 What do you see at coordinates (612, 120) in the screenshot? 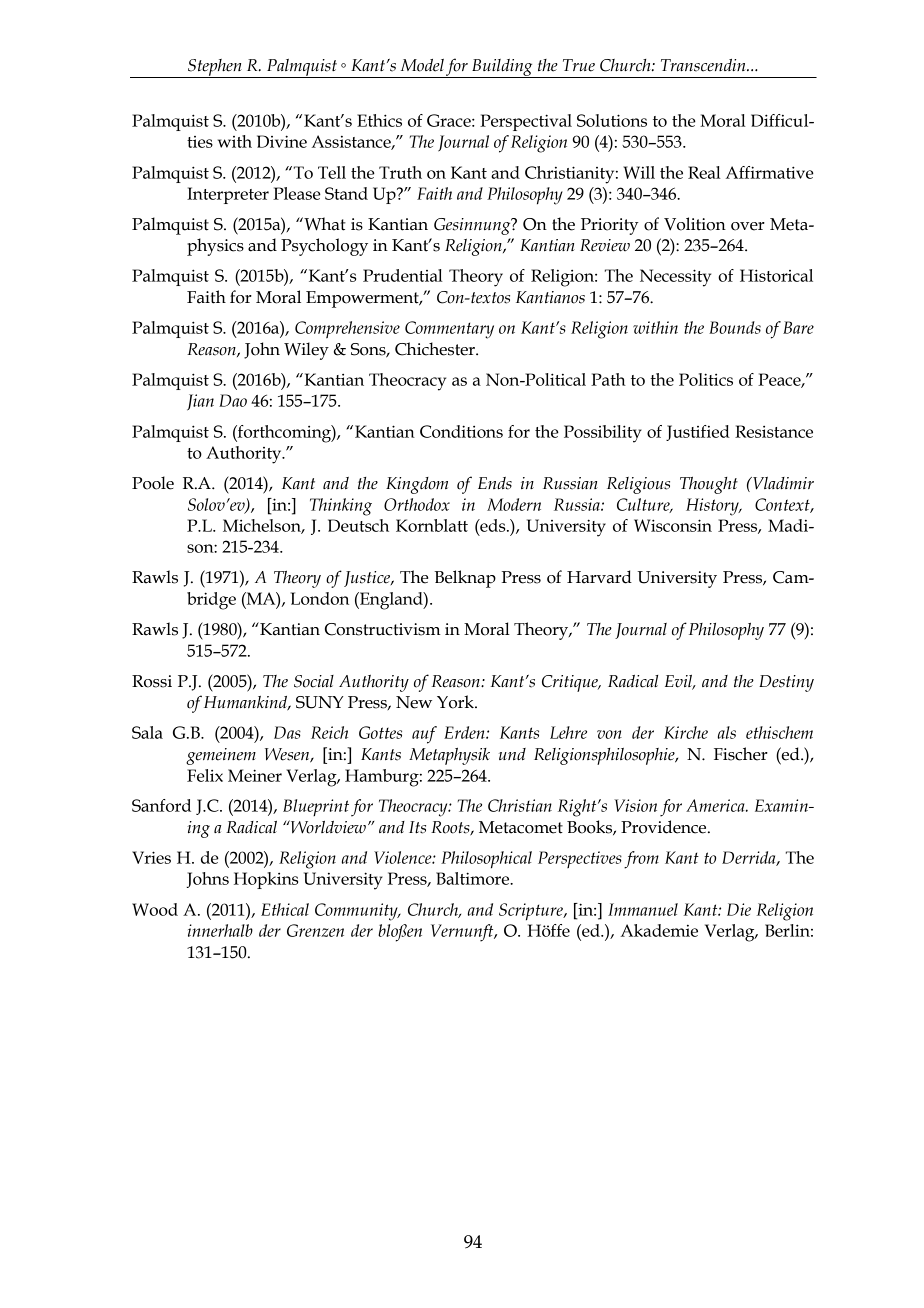
I see `Solutions` at bounding box center [612, 120].
